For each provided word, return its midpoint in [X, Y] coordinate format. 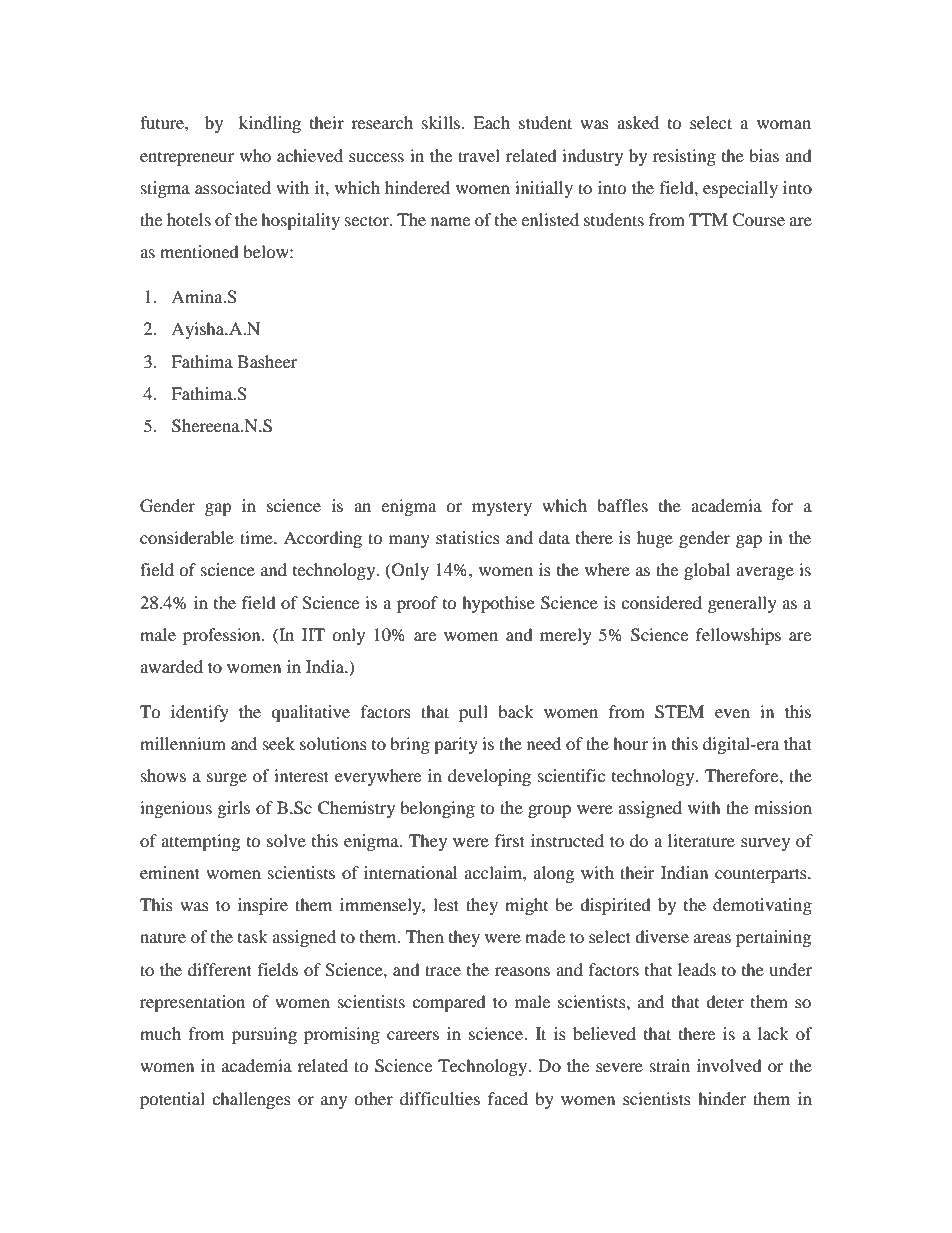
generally [742, 604]
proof [417, 604]
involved [729, 1065]
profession [223, 636]
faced [508, 1098]
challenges [251, 1100]
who [255, 155]
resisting [684, 157]
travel [479, 155]
